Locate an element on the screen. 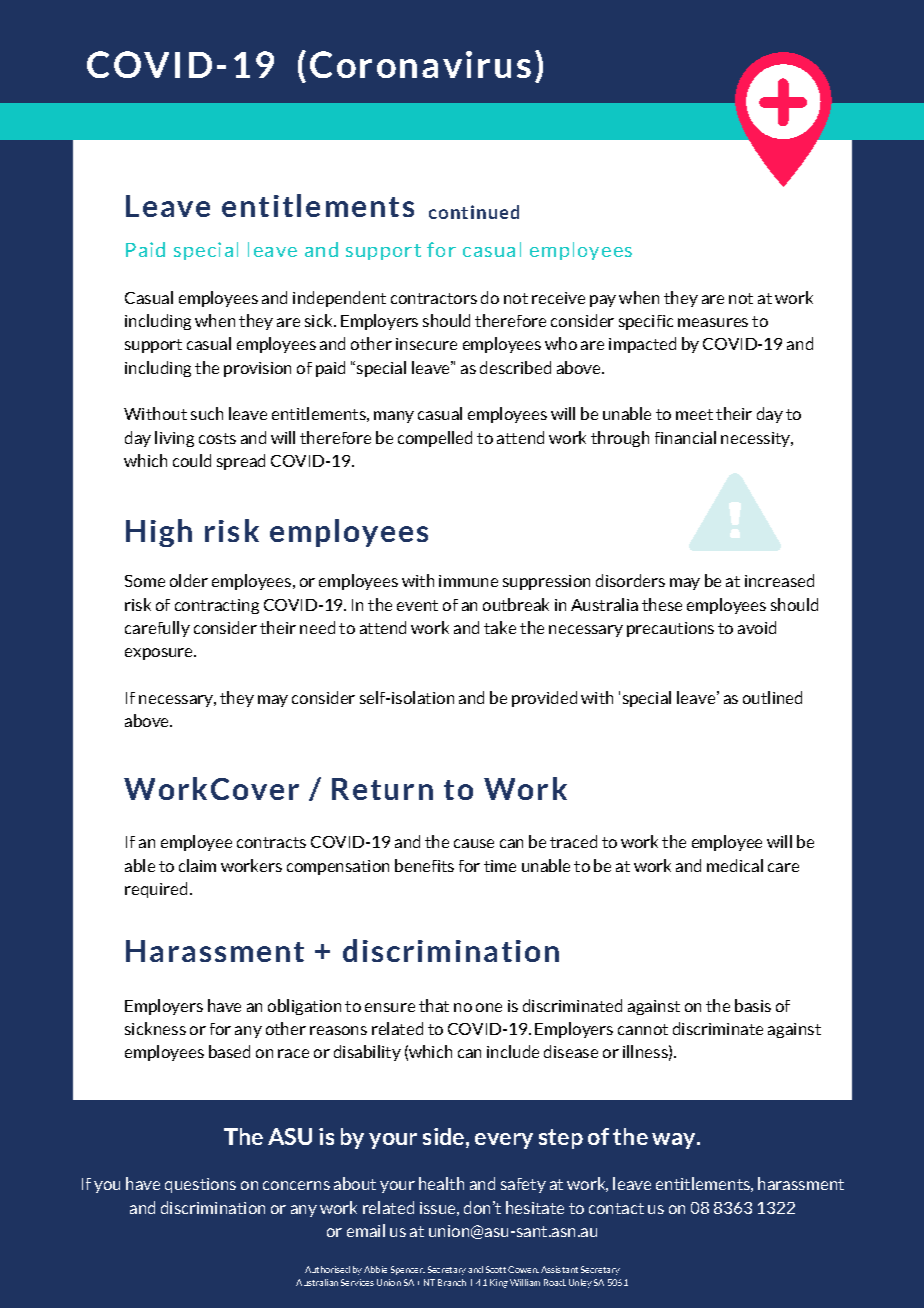  spread is located at coordinates (241, 462).
